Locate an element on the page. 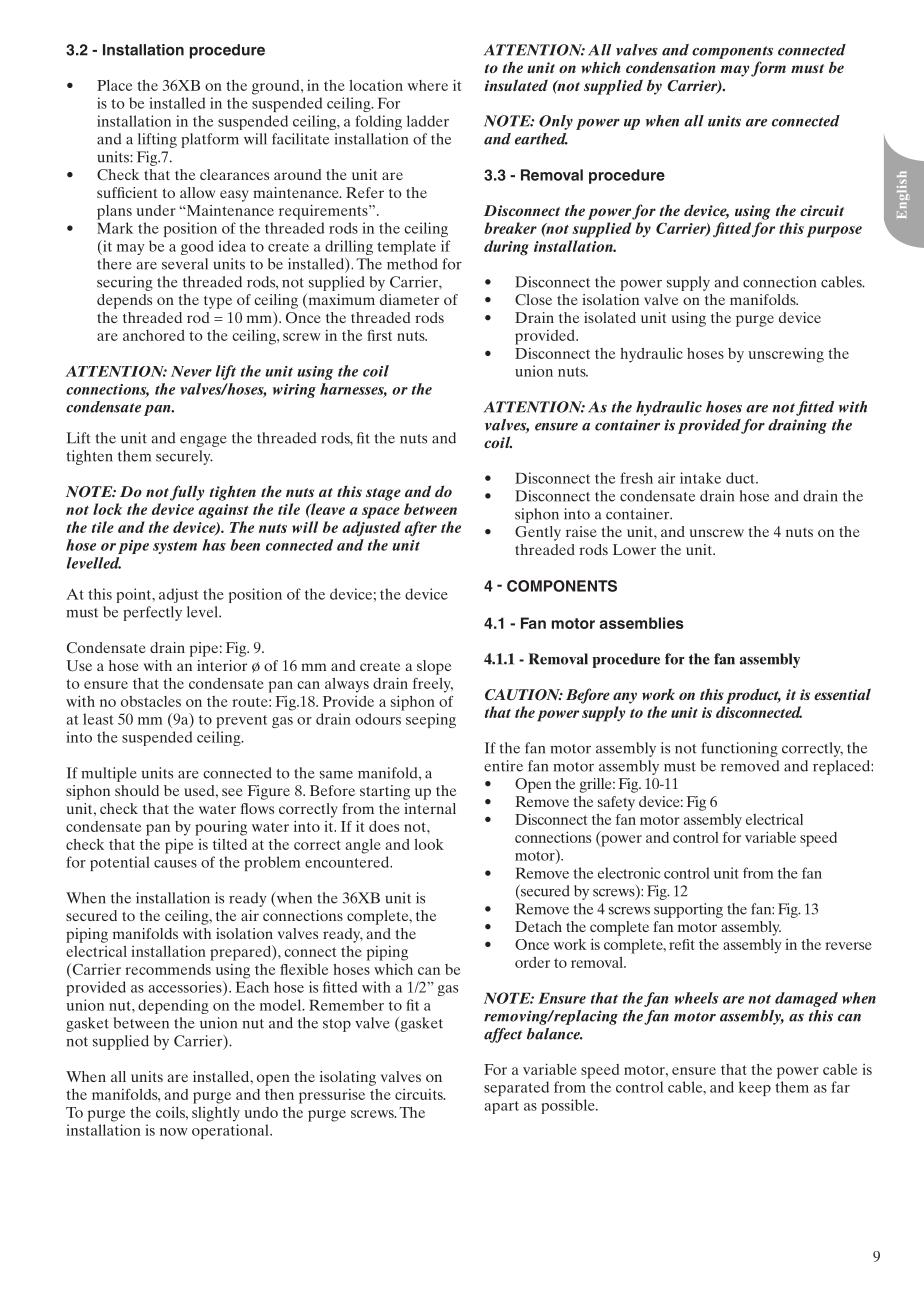 Image resolution: width=924 pixels, height=1308 pixels. insulated is located at coordinates (516, 85).
